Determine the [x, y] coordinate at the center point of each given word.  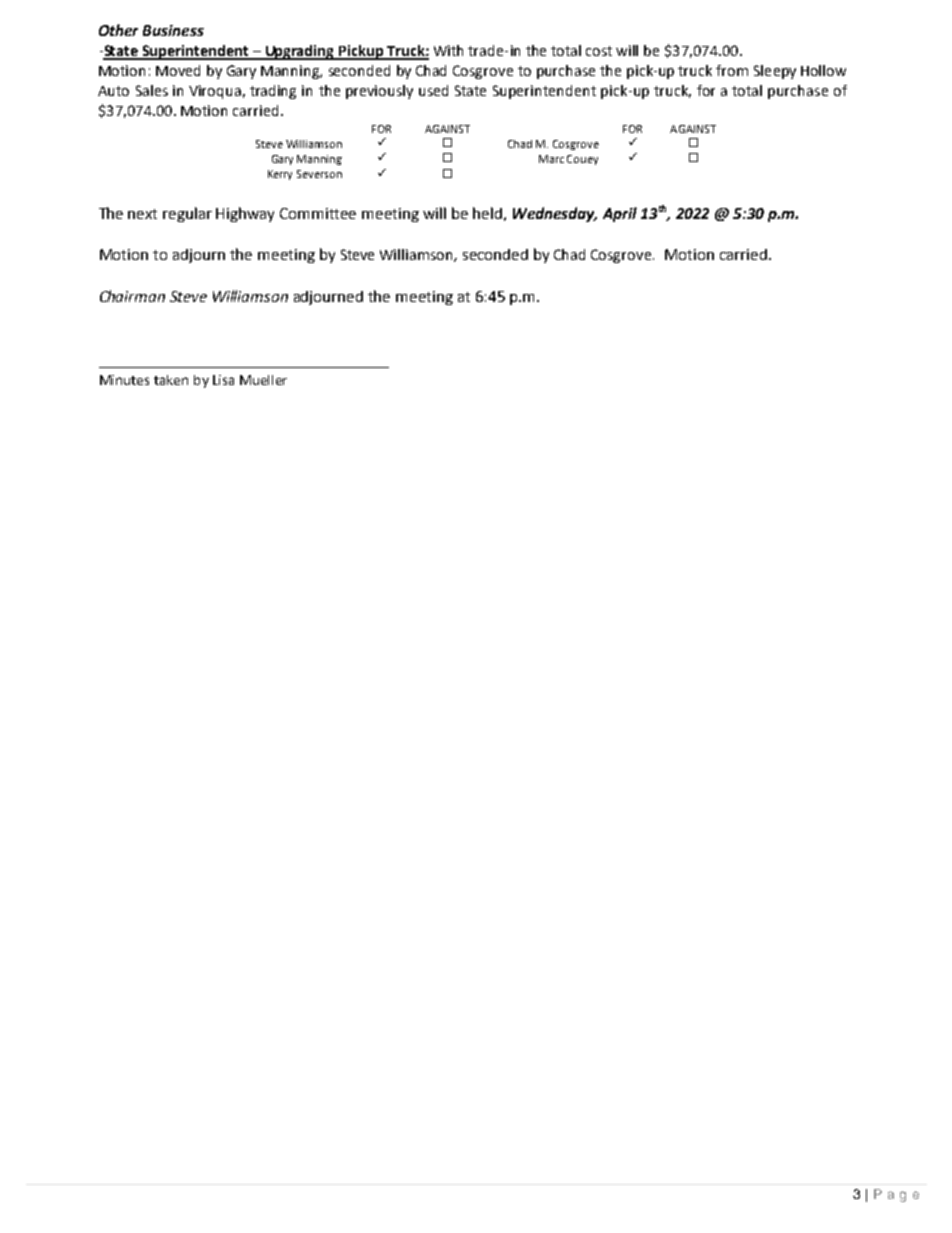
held [487, 213]
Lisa [223, 380]
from [732, 70]
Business [173, 30]
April [620, 214]
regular [187, 214]
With [448, 50]
